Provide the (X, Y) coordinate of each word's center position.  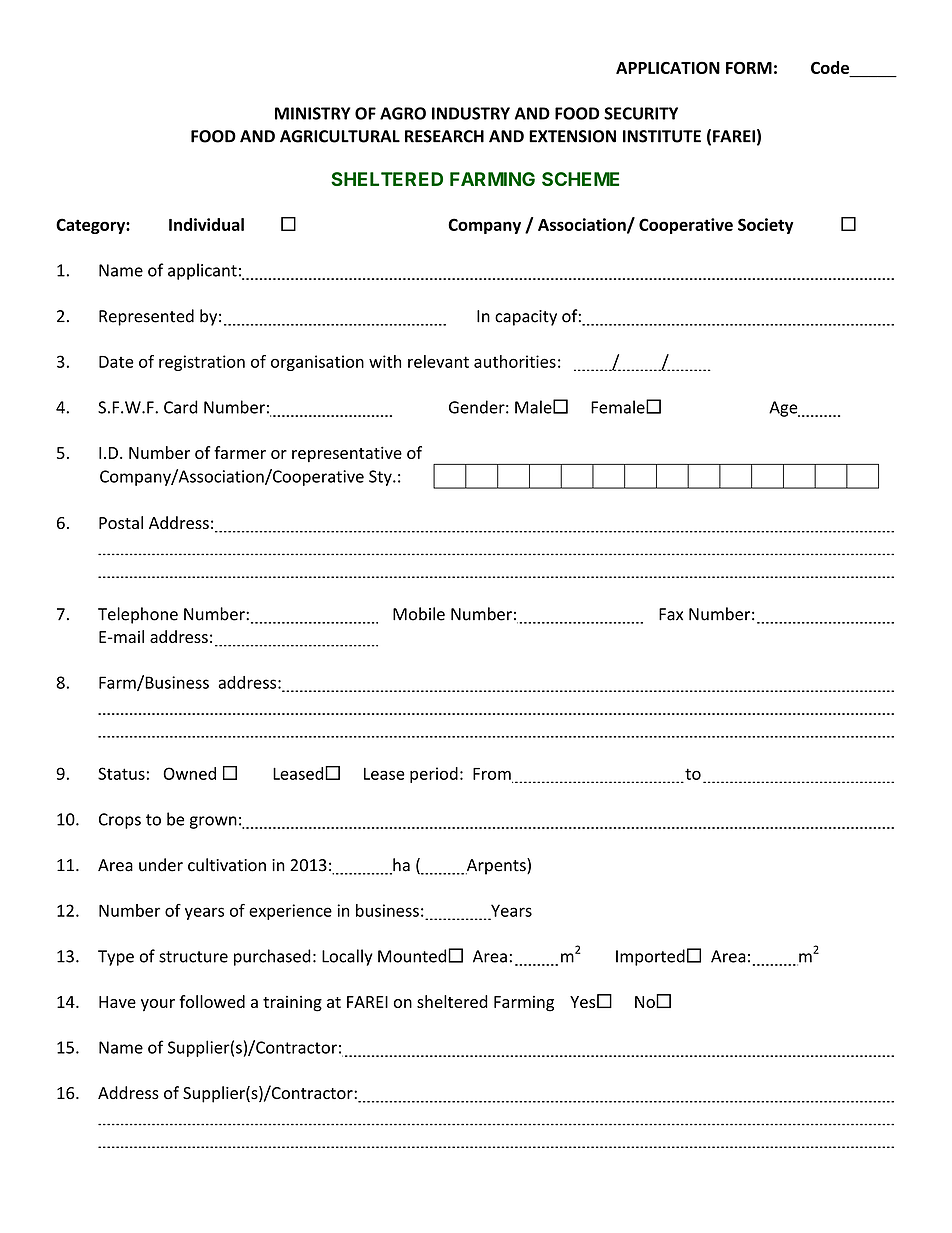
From (493, 775)
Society (766, 226)
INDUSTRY (471, 113)
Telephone (138, 615)
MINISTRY (313, 113)
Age (784, 409)
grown (213, 822)
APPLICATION (668, 67)
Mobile (419, 614)
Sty (381, 478)
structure (193, 957)
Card (181, 407)
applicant (202, 271)
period (434, 775)
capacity (526, 318)
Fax (671, 614)
